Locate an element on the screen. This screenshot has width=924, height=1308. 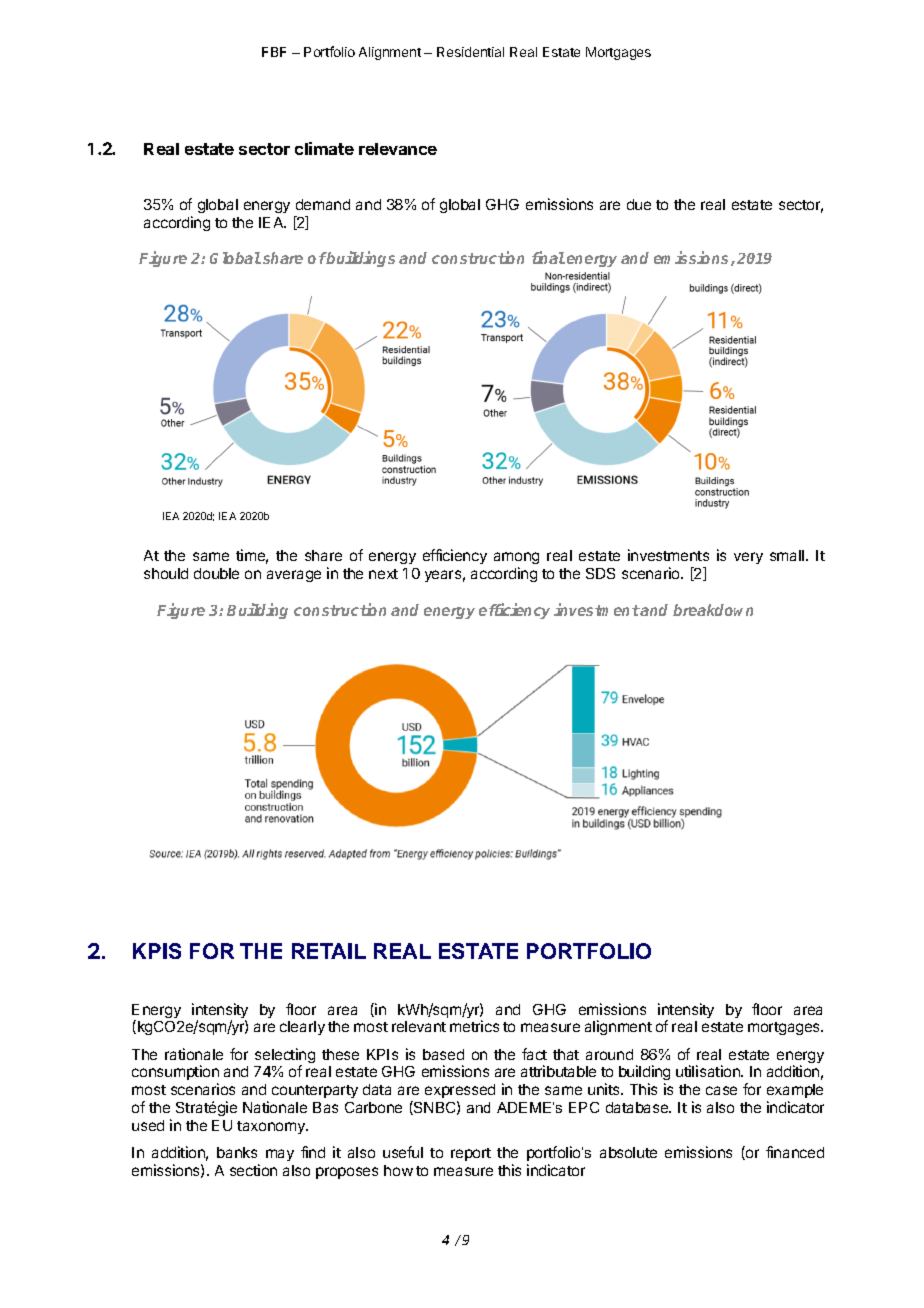
utilisation is located at coordinates (709, 1071).
